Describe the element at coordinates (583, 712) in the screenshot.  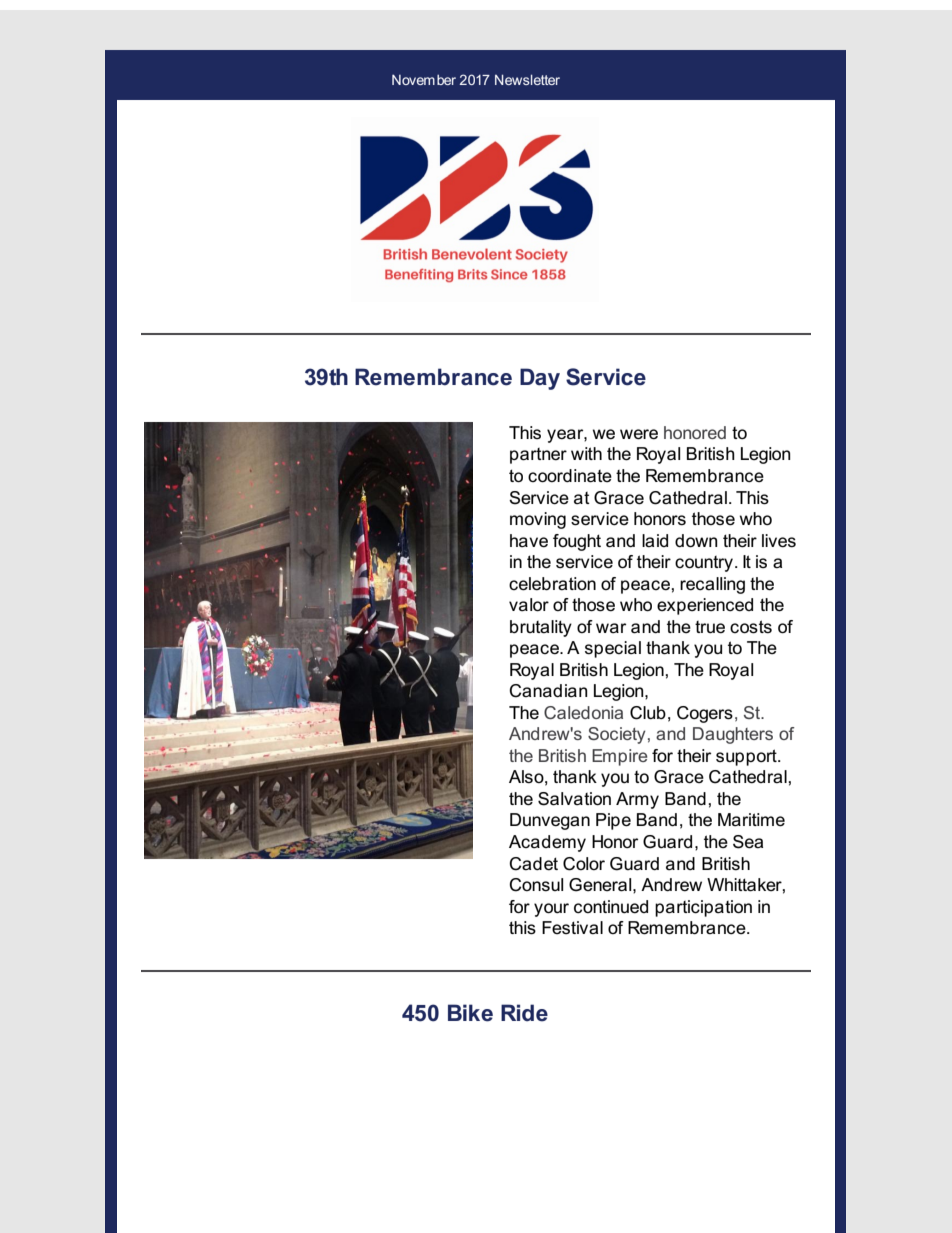
I see `Caledonia` at that location.
